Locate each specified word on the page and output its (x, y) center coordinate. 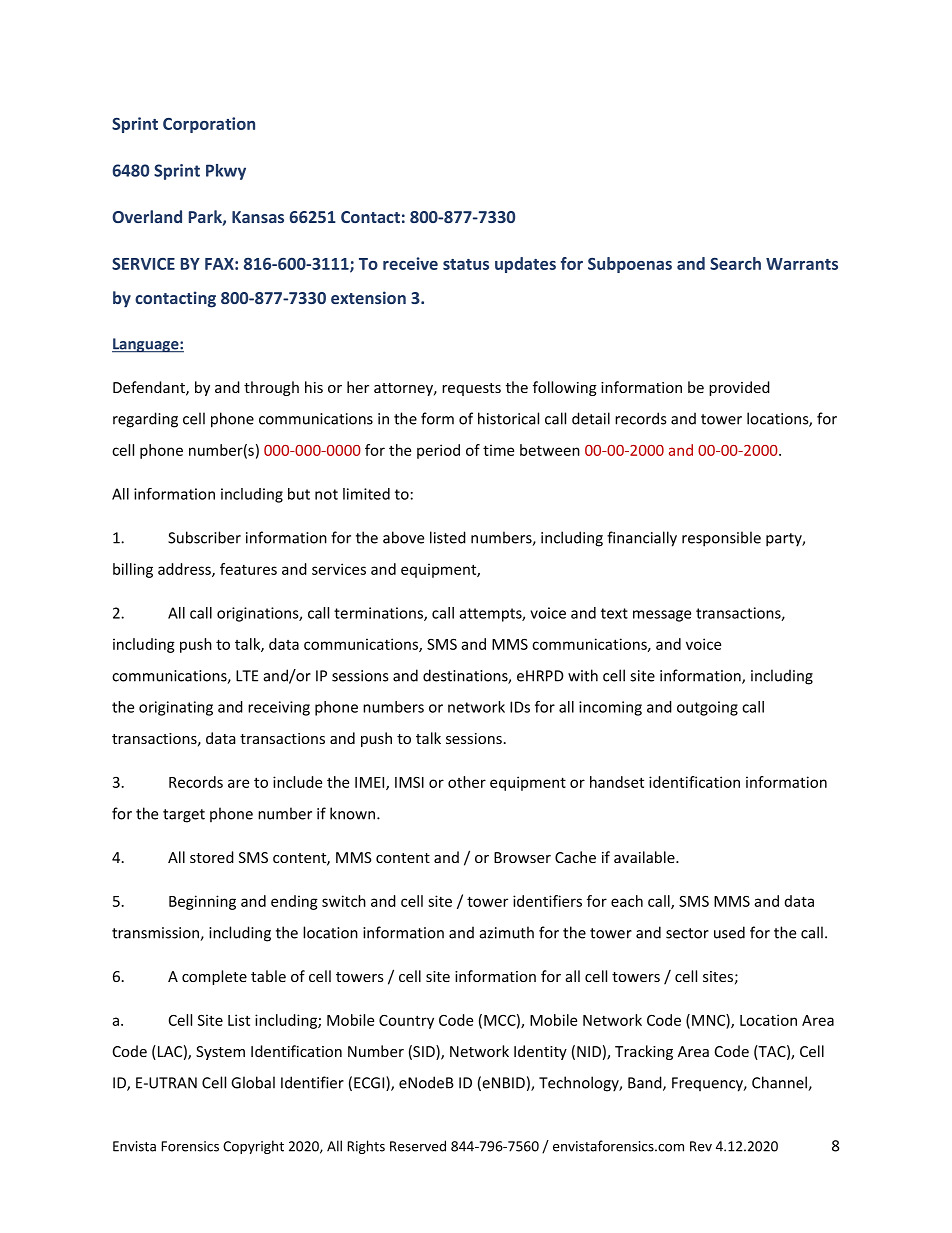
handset (617, 782)
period (438, 451)
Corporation (209, 125)
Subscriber (204, 537)
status (466, 264)
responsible (721, 539)
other (467, 782)
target (184, 816)
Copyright (253, 1147)
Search (735, 263)
